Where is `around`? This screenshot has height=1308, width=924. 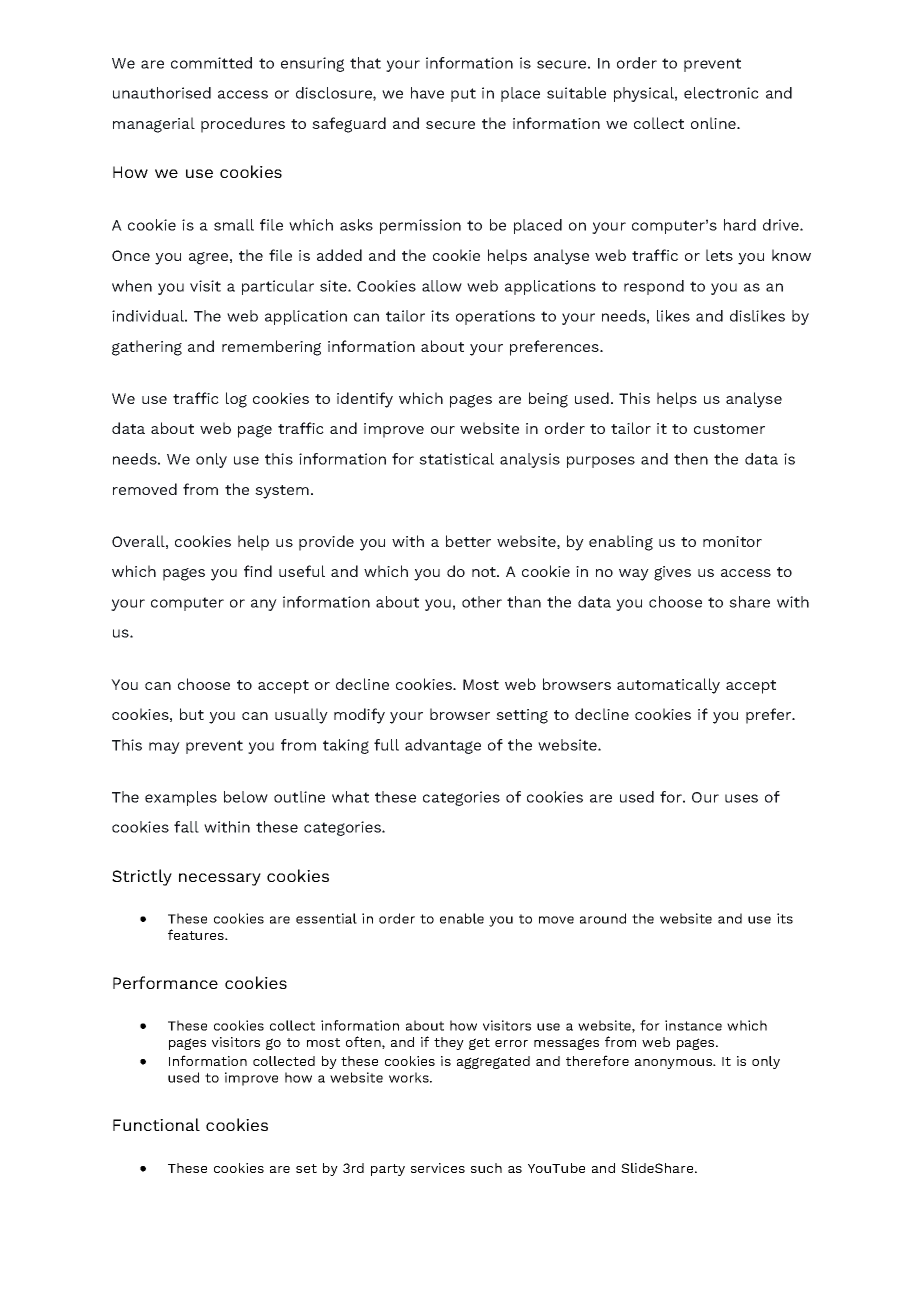 around is located at coordinates (603, 918).
